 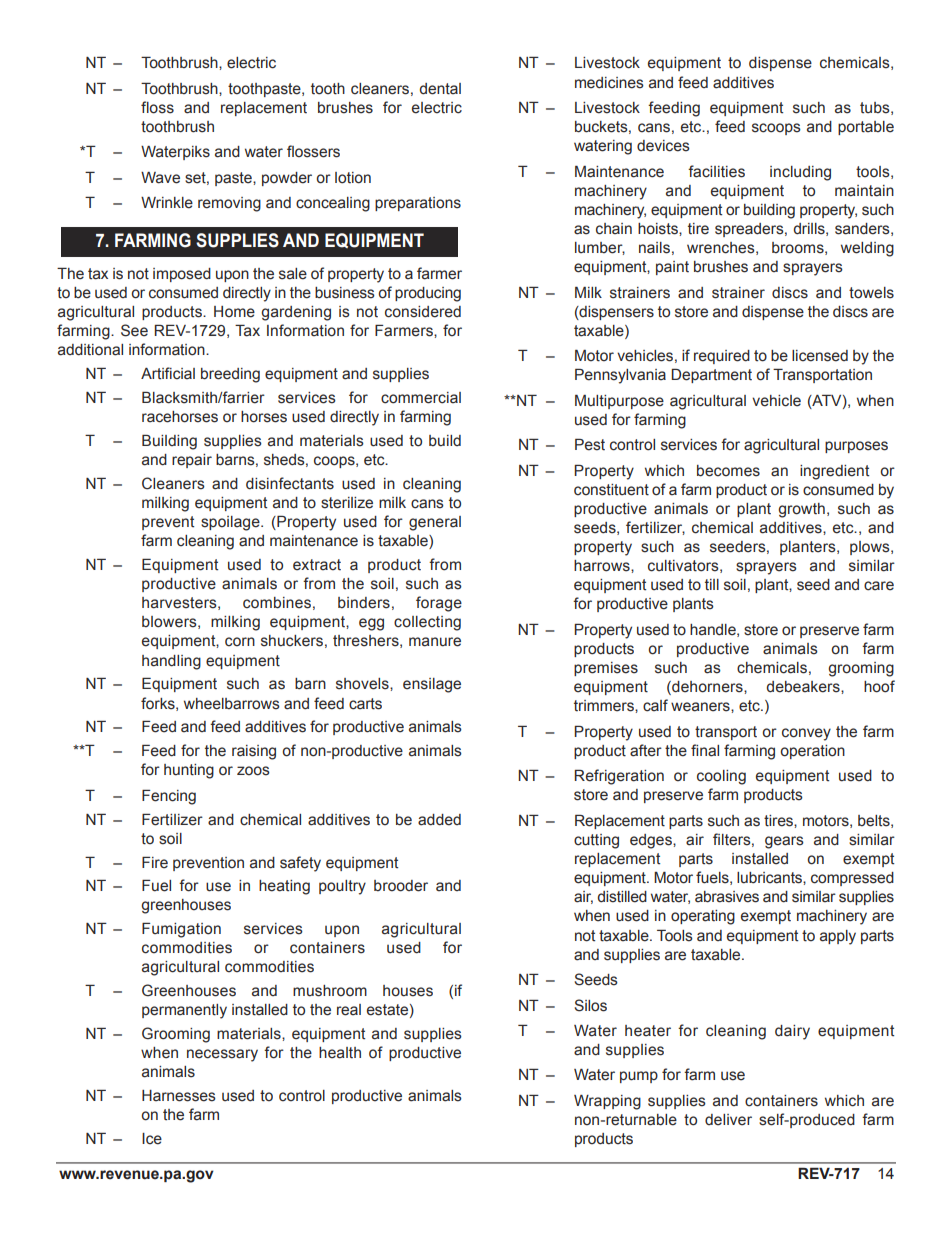 I want to click on commercial, so click(x=421, y=398).
